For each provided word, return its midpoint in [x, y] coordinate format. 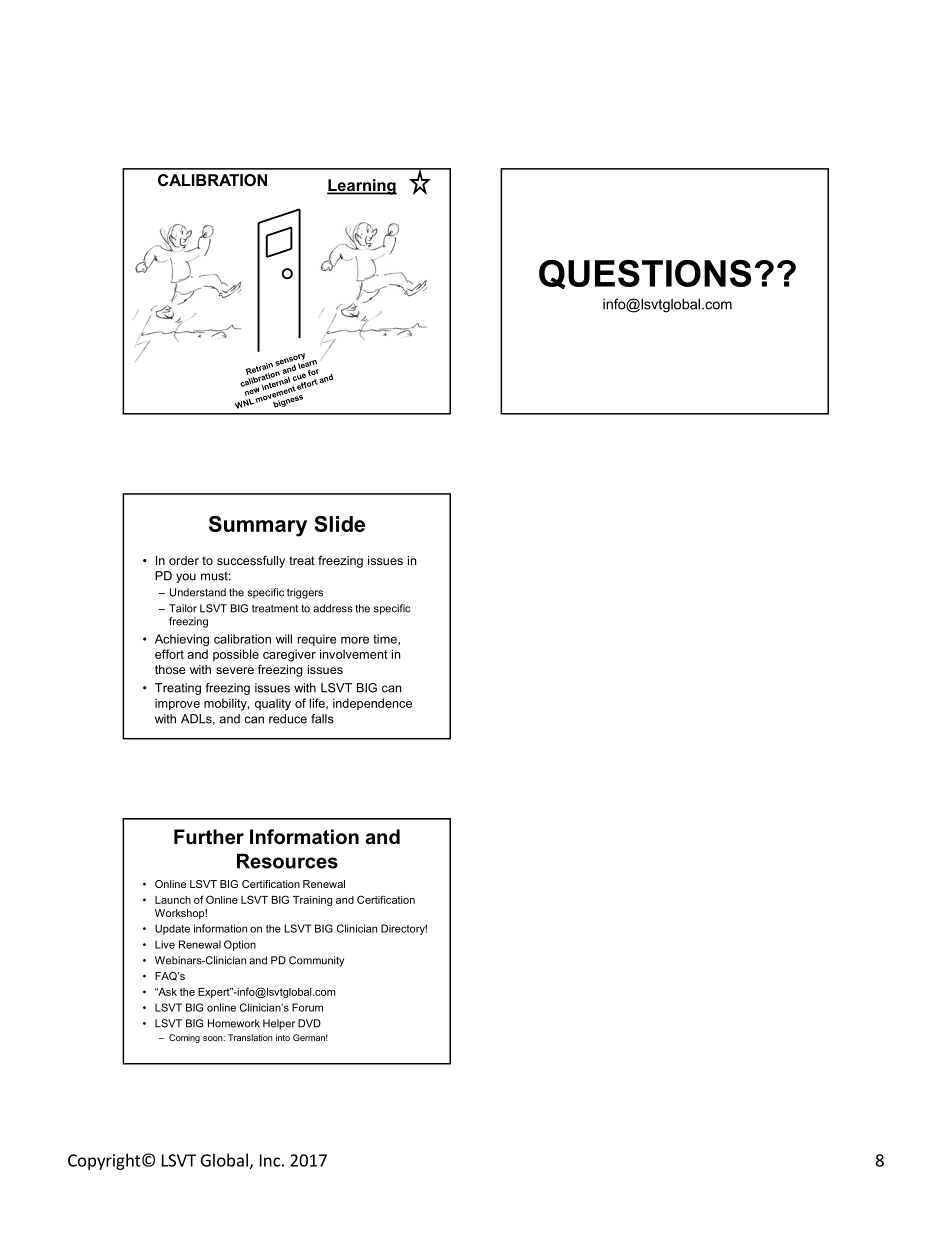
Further [209, 837]
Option [240, 945]
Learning [362, 187]
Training [312, 901]
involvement [354, 654]
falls [322, 719]
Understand [198, 592]
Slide [339, 524]
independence [372, 704]
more [355, 640]
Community [316, 961]
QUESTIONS [645, 274]
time [386, 639]
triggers [305, 593]
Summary [258, 526]
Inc [270, 1160]
